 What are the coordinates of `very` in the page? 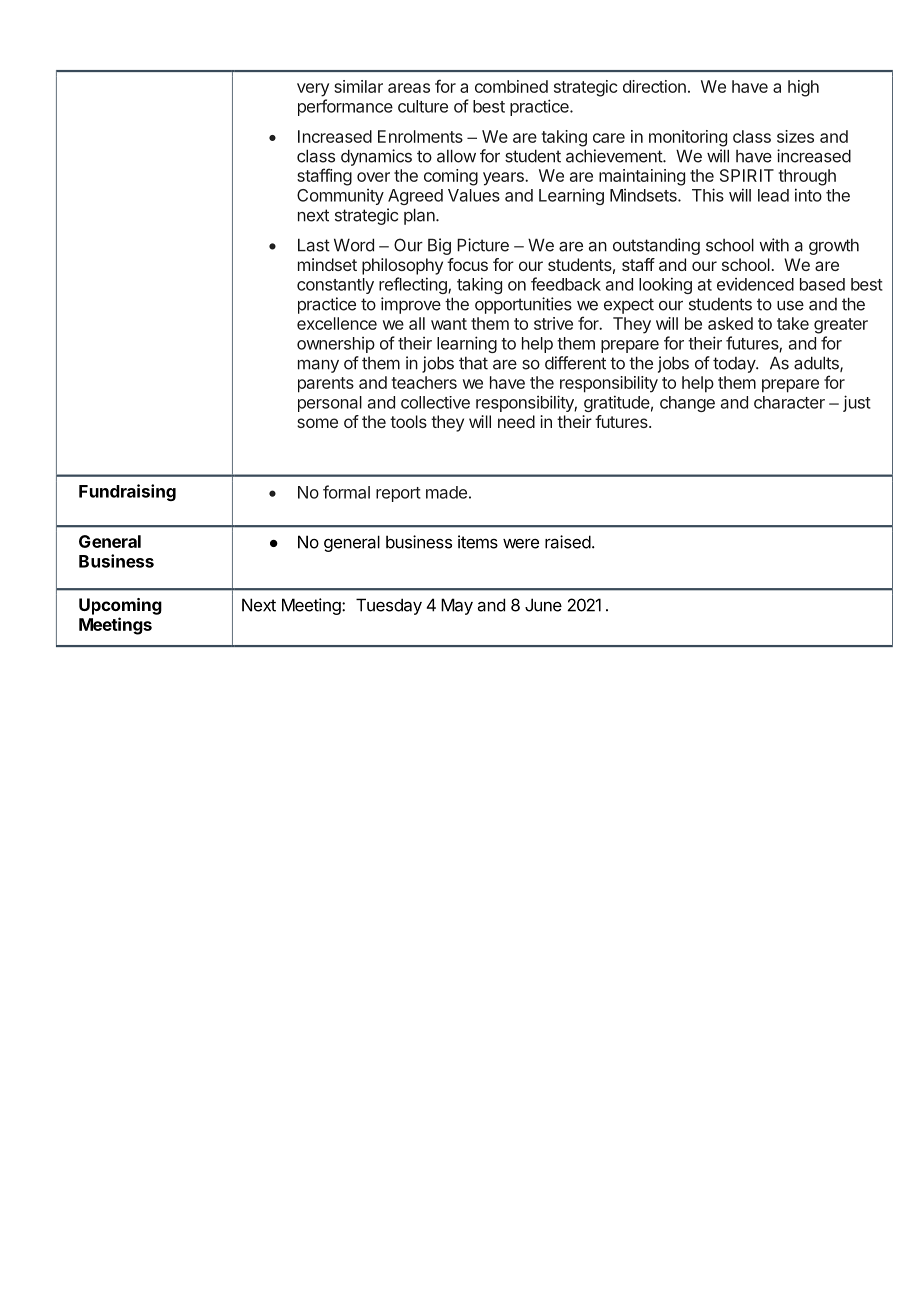 It's located at (313, 90).
